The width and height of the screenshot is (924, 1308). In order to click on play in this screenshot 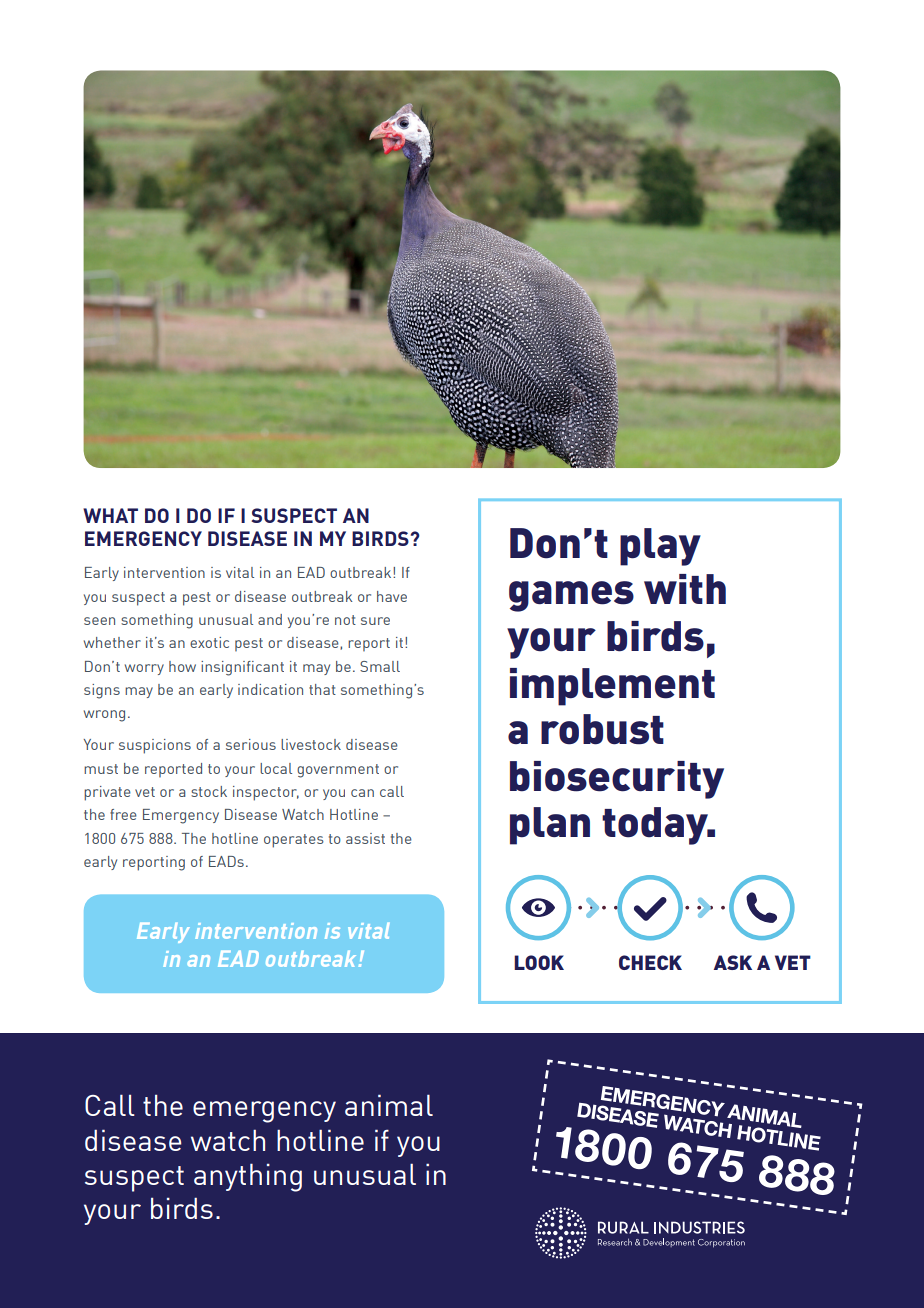, I will do `click(660, 547)`.
